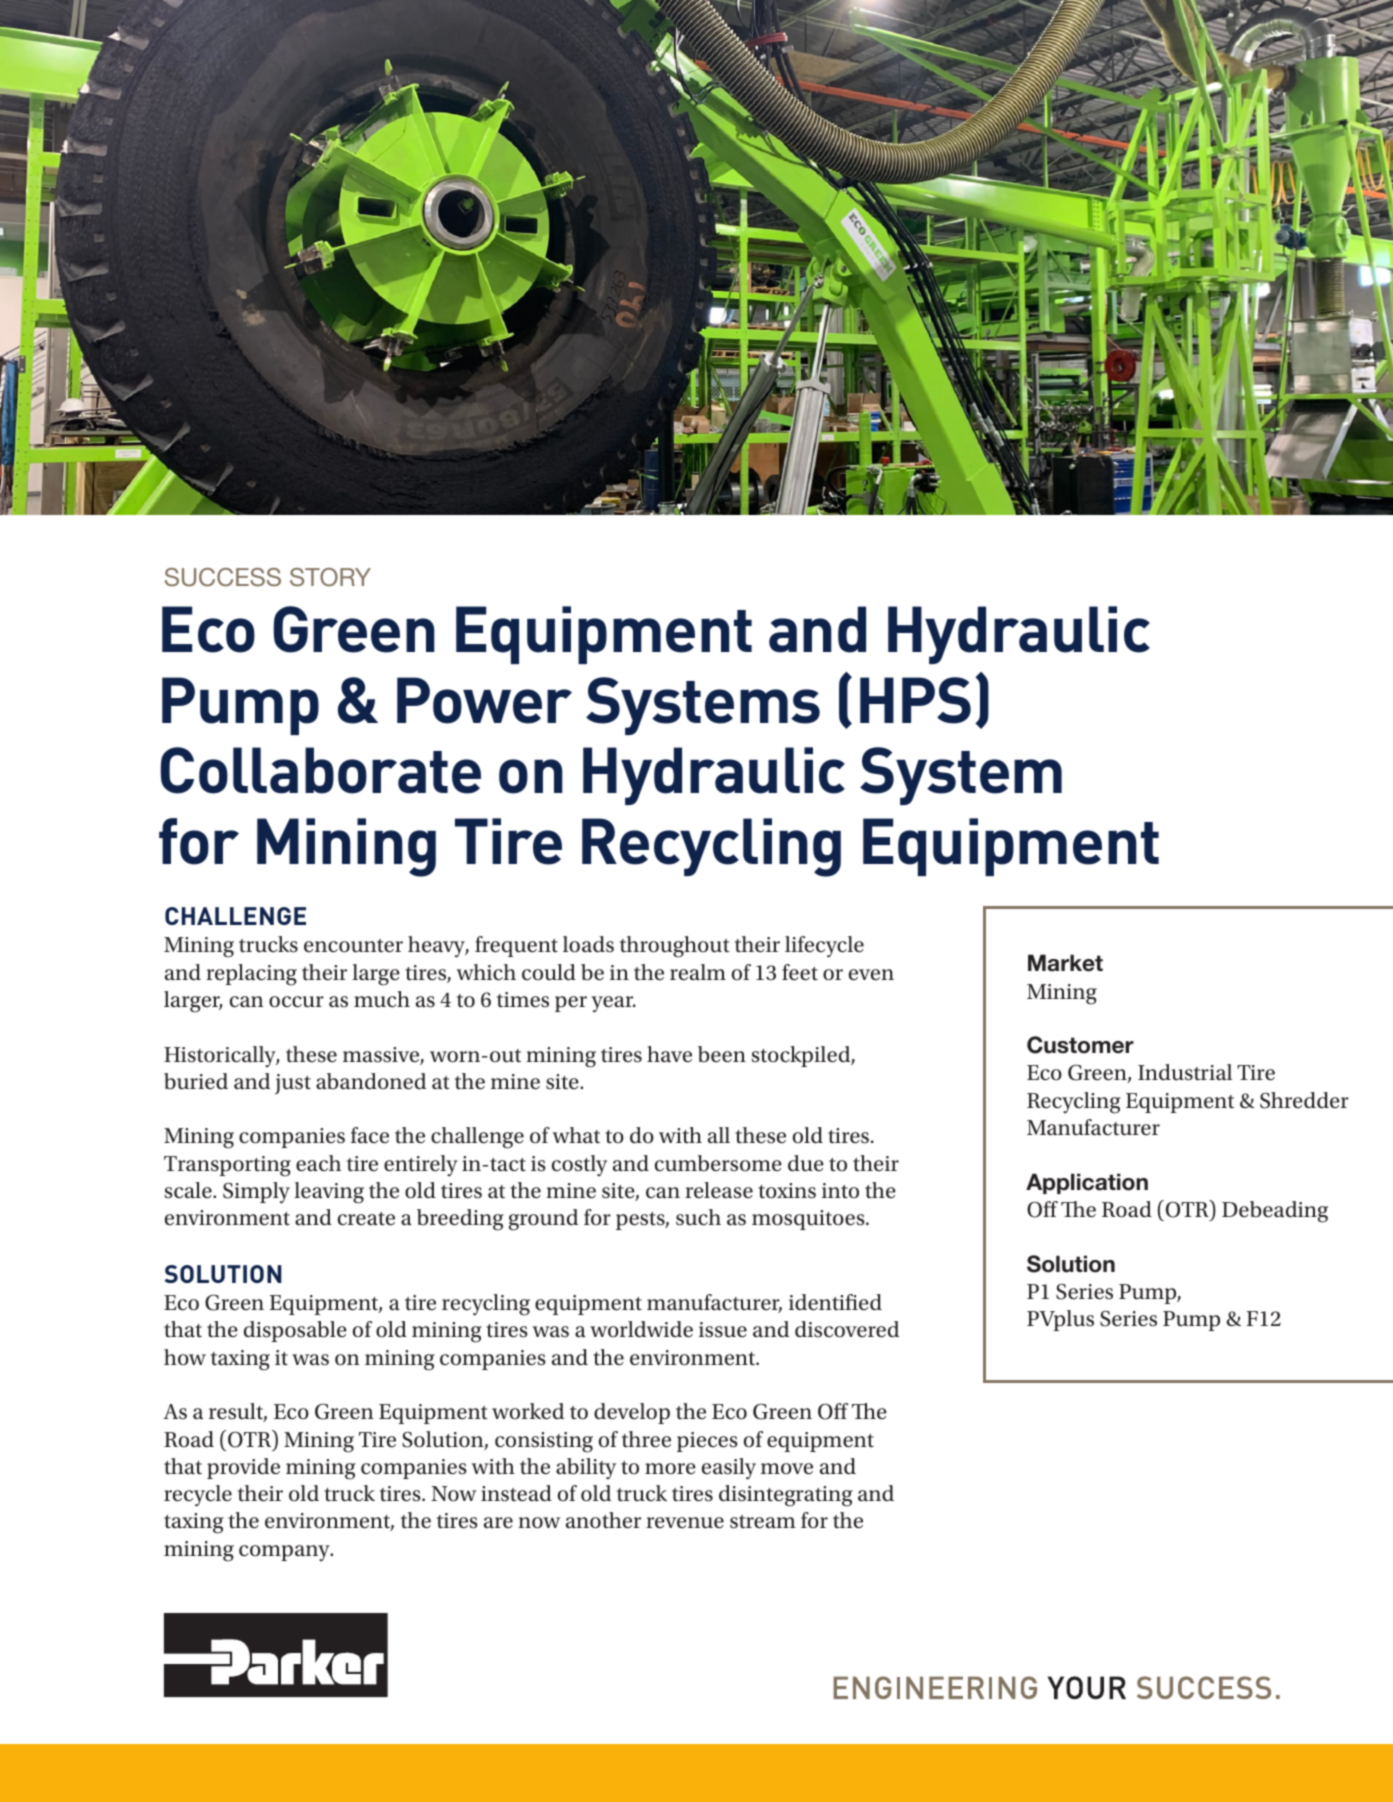 This image has height=1802, width=1393. I want to click on Industrial, so click(1185, 1072).
